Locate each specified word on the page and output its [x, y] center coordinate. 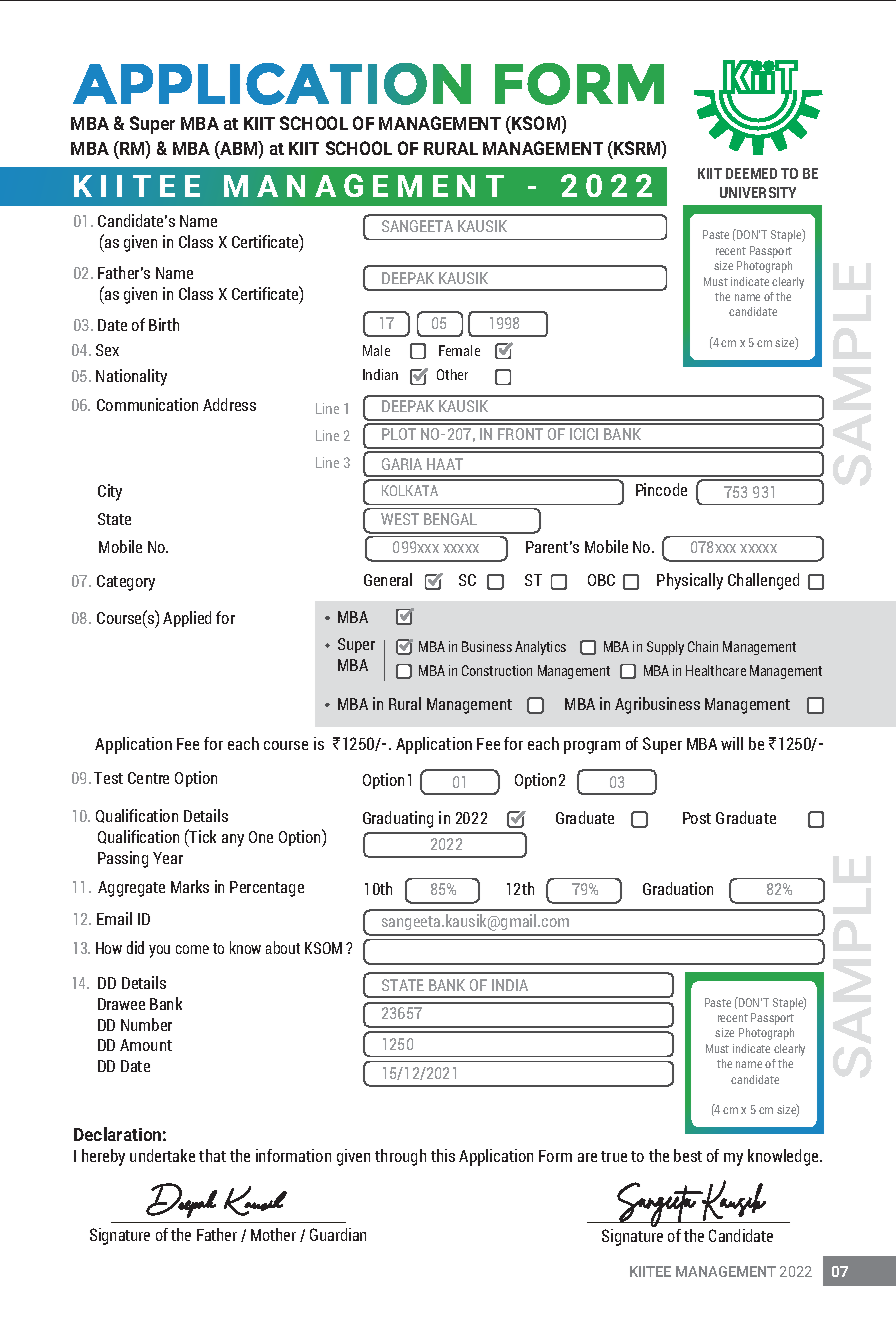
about [283, 947]
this [443, 1155]
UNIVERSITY [758, 192]
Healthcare [716, 670]
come [192, 949]
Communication [147, 404]
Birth [164, 324]
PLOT [399, 434]
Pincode [661, 489]
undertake [162, 1155]
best [688, 1155]
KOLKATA [410, 490]
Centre [148, 778]
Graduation [678, 888]
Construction [497, 670]
